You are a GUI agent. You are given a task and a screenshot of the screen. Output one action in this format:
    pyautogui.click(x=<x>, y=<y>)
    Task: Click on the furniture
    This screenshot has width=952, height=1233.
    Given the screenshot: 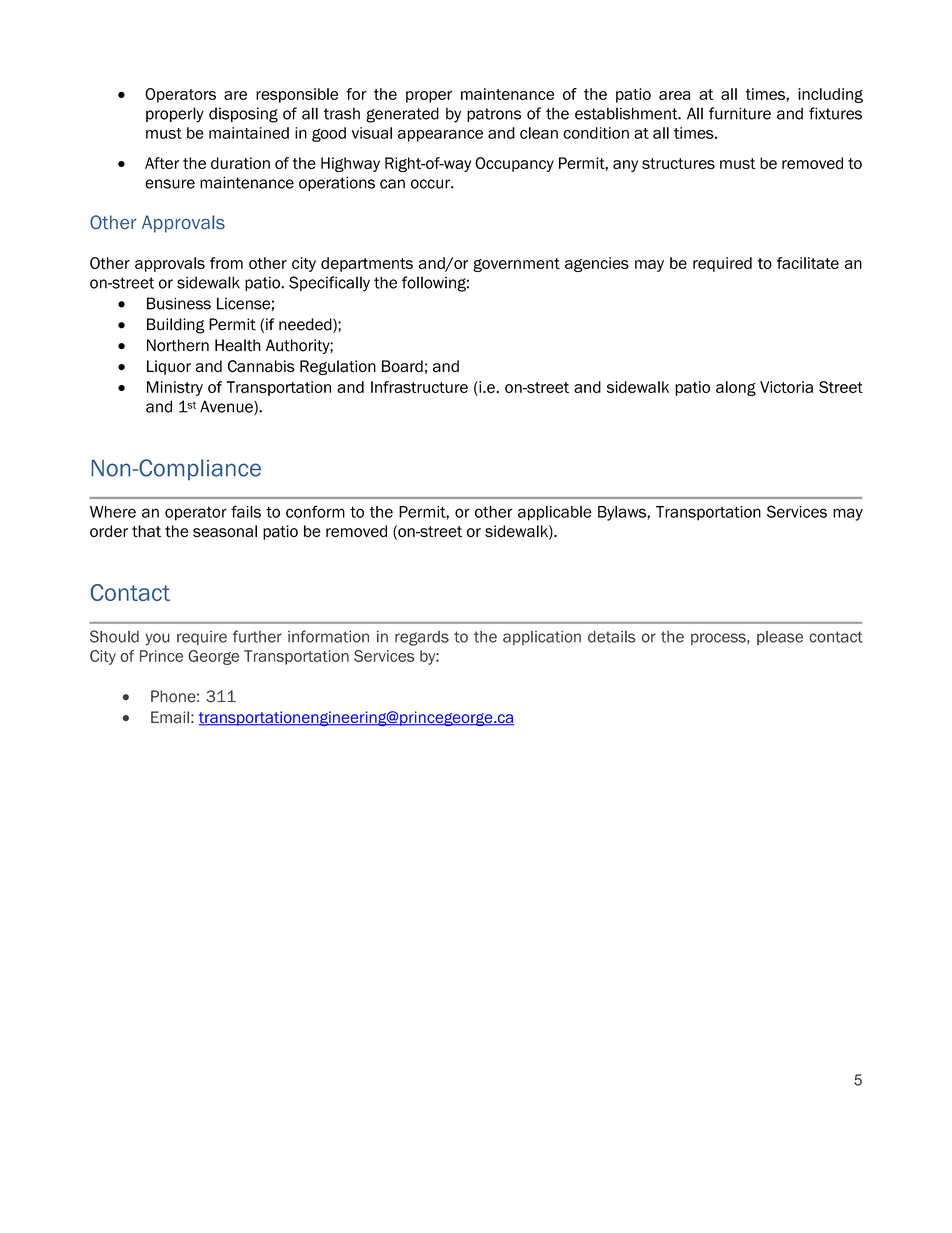 What is the action you would take?
    pyautogui.click(x=740, y=113)
